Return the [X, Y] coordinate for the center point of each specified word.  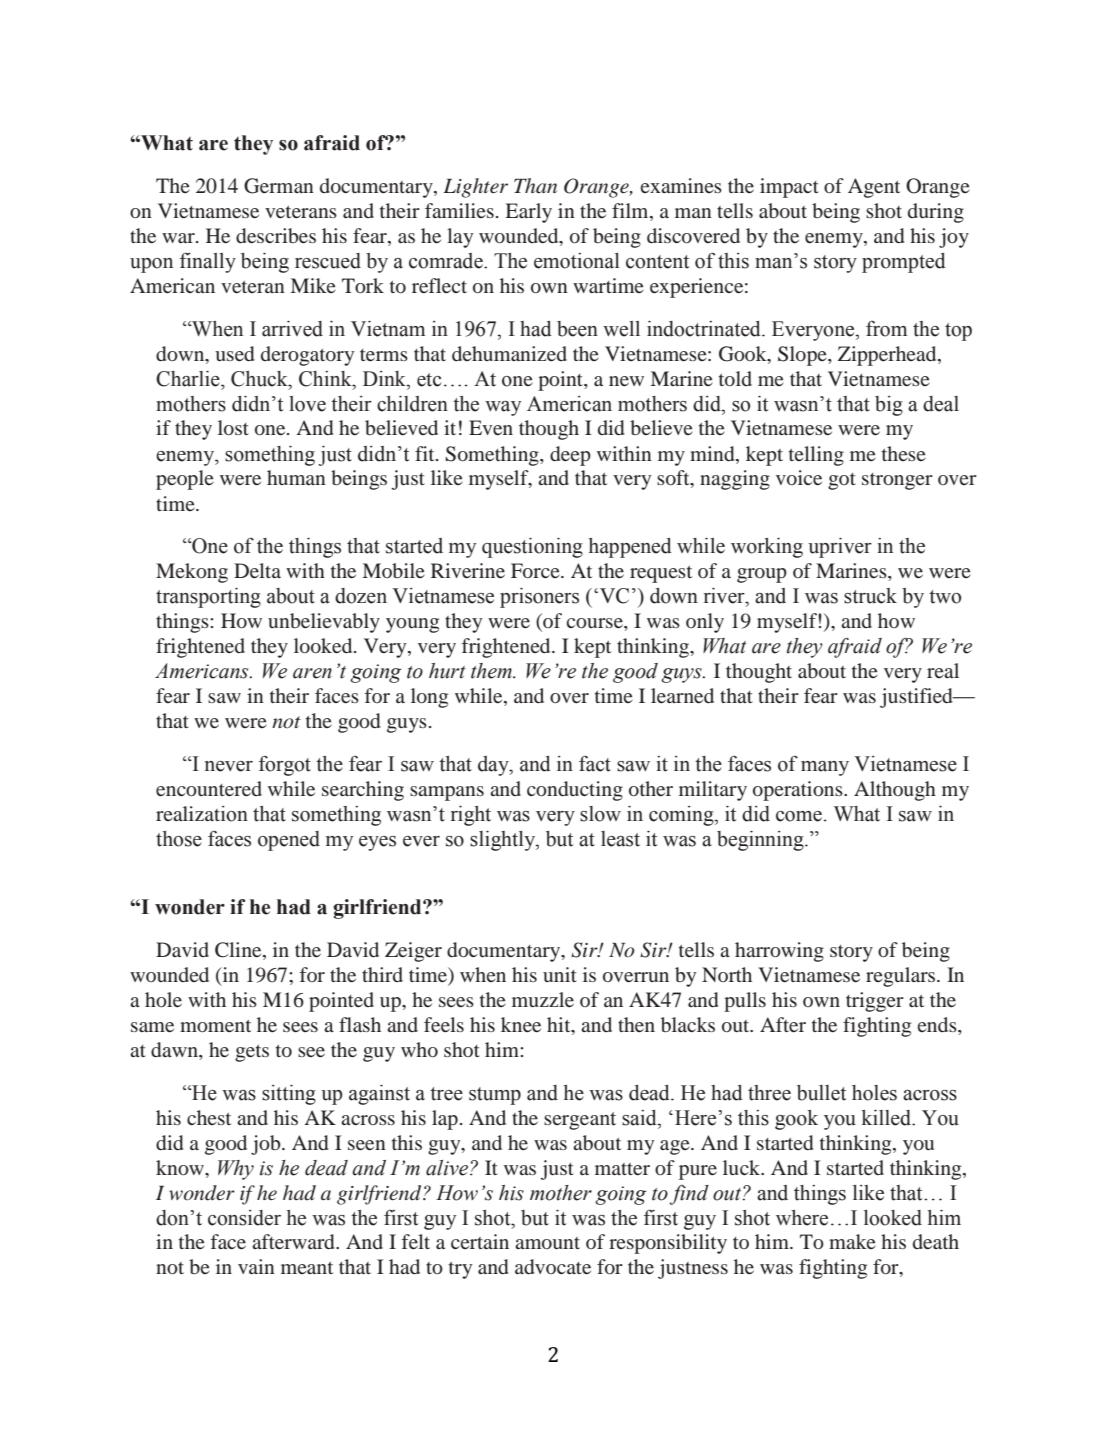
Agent [874, 188]
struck [870, 596]
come [799, 816]
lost [233, 427]
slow [600, 814]
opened [289, 841]
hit [560, 1024]
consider [244, 1218]
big [889, 406]
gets [252, 1053]
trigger [875, 1002]
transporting [208, 598]
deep [570, 456]
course [595, 623]
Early [528, 213]
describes [276, 235]
